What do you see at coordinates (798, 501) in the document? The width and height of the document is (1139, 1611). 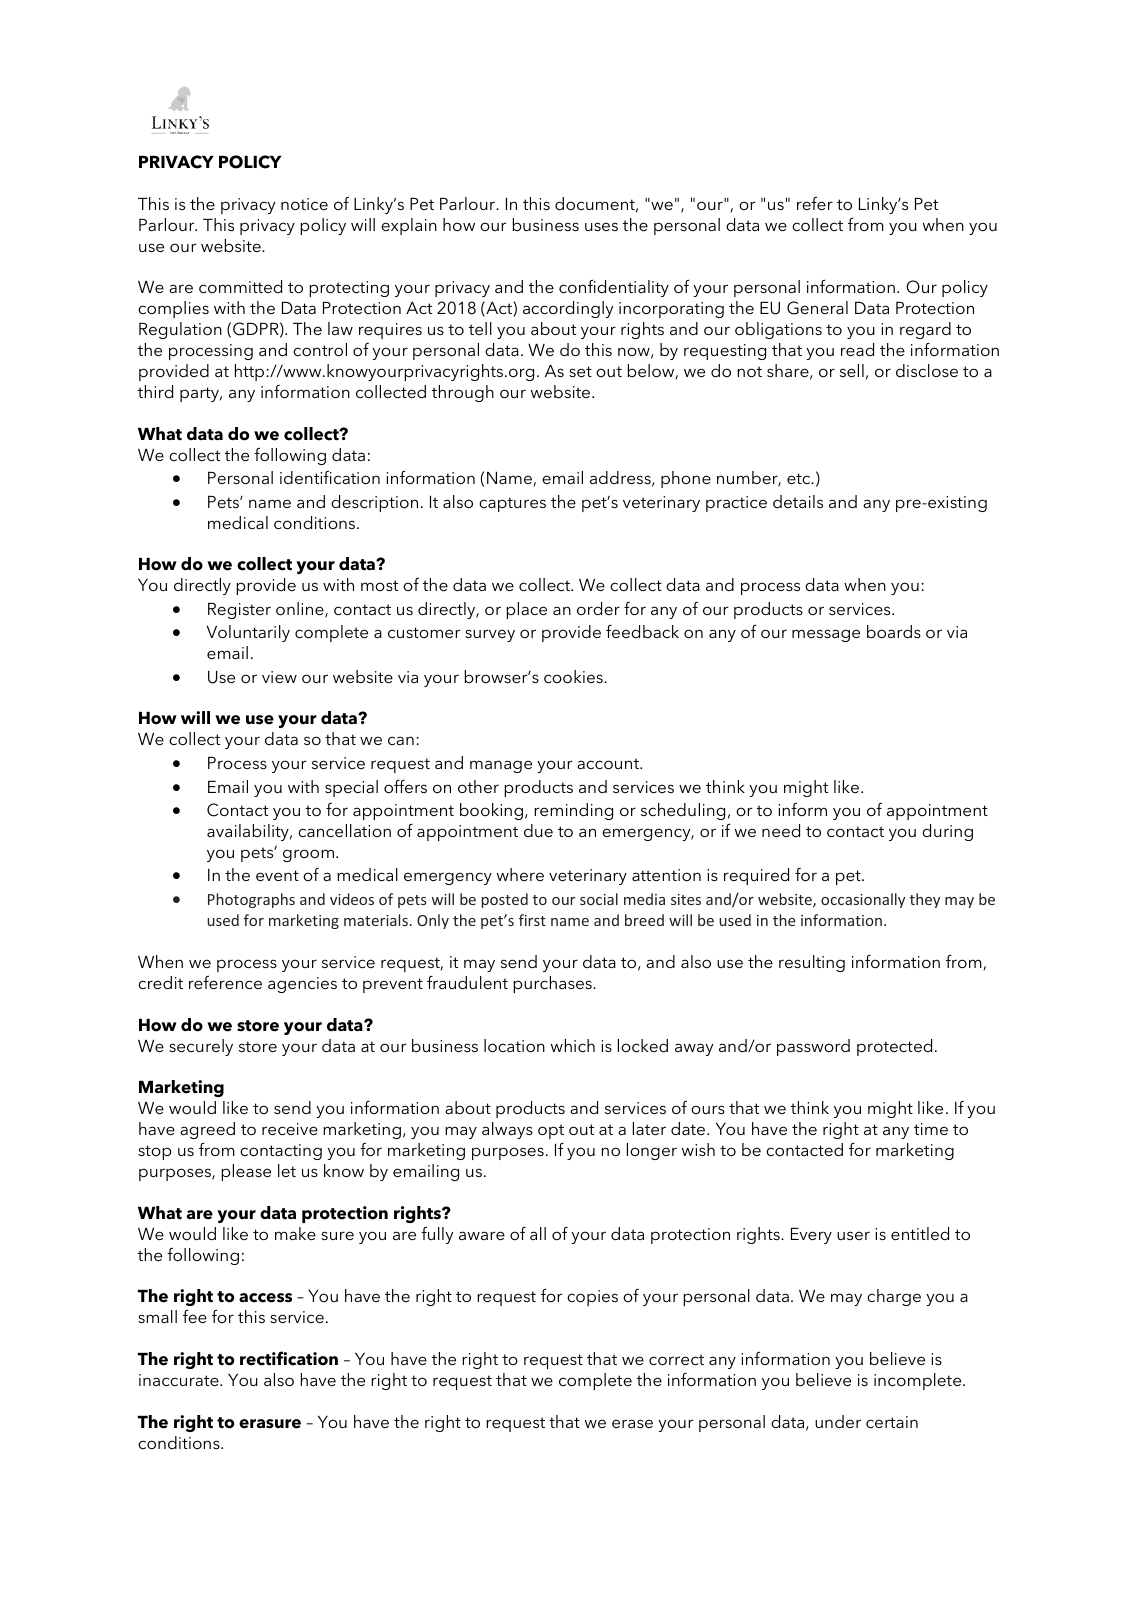 I see `details` at bounding box center [798, 501].
